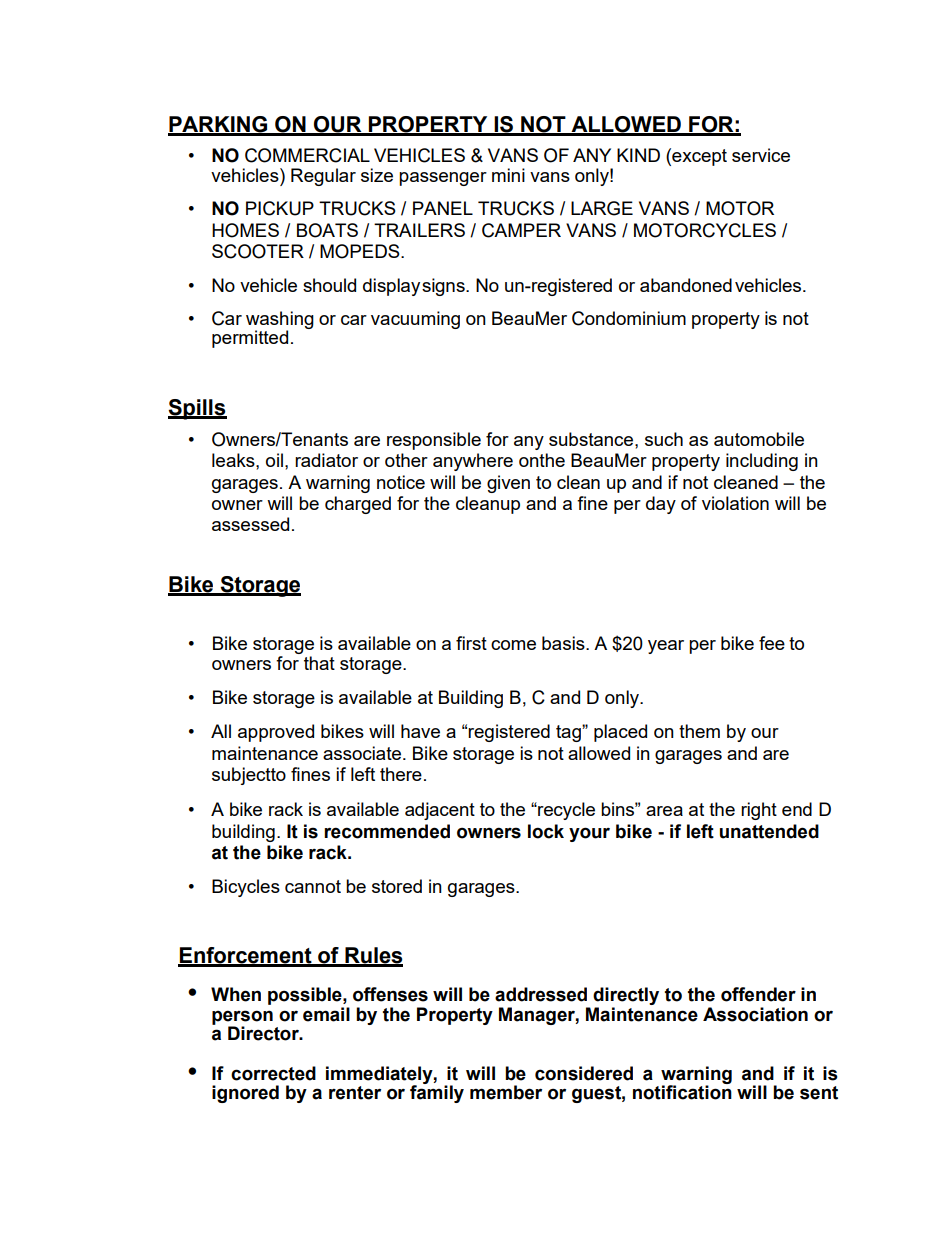 This screenshot has height=1233, width=952. What do you see at coordinates (761, 155) in the screenshot?
I see `service` at bounding box center [761, 155].
